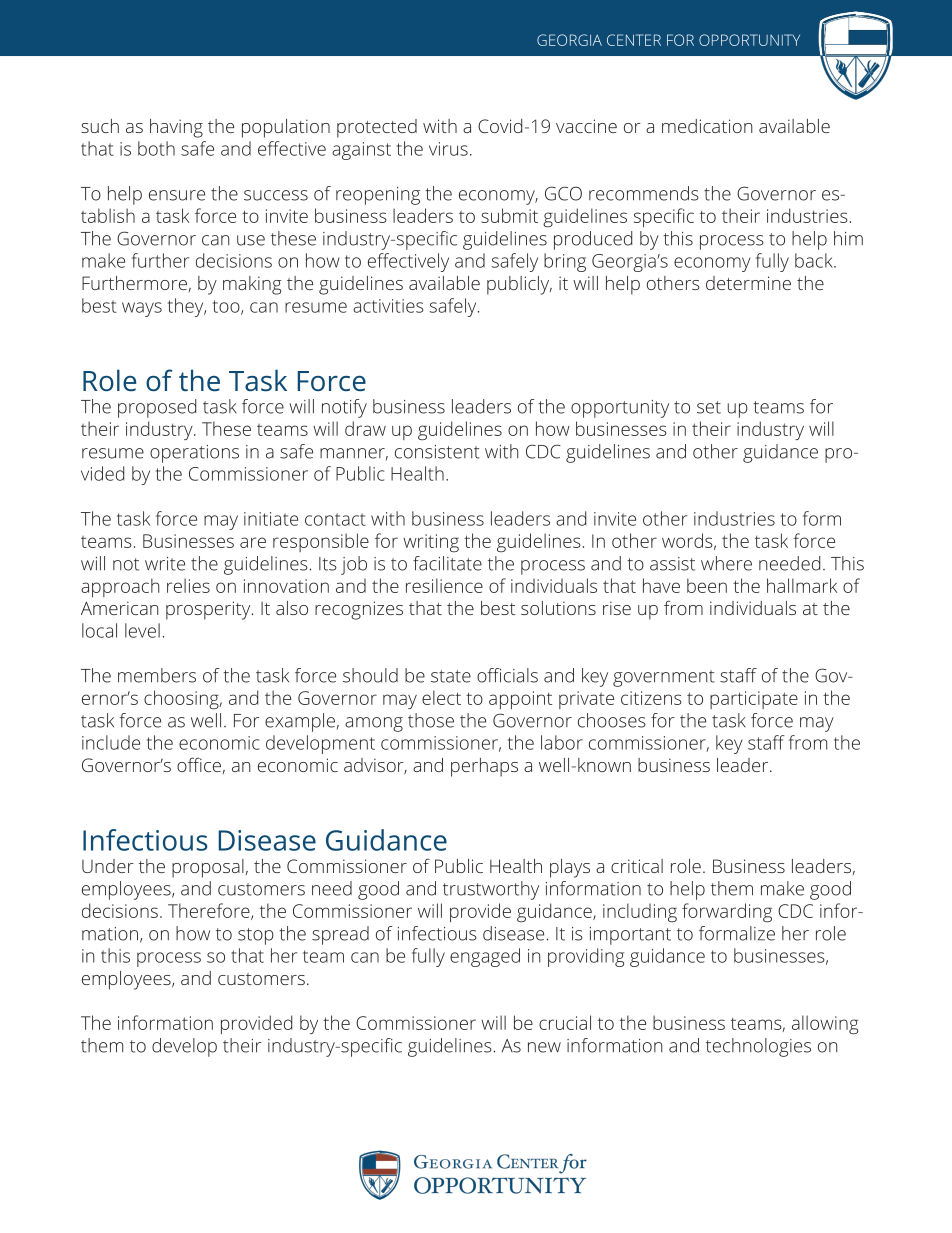 This screenshot has width=952, height=1233. I want to click on where, so click(726, 563).
